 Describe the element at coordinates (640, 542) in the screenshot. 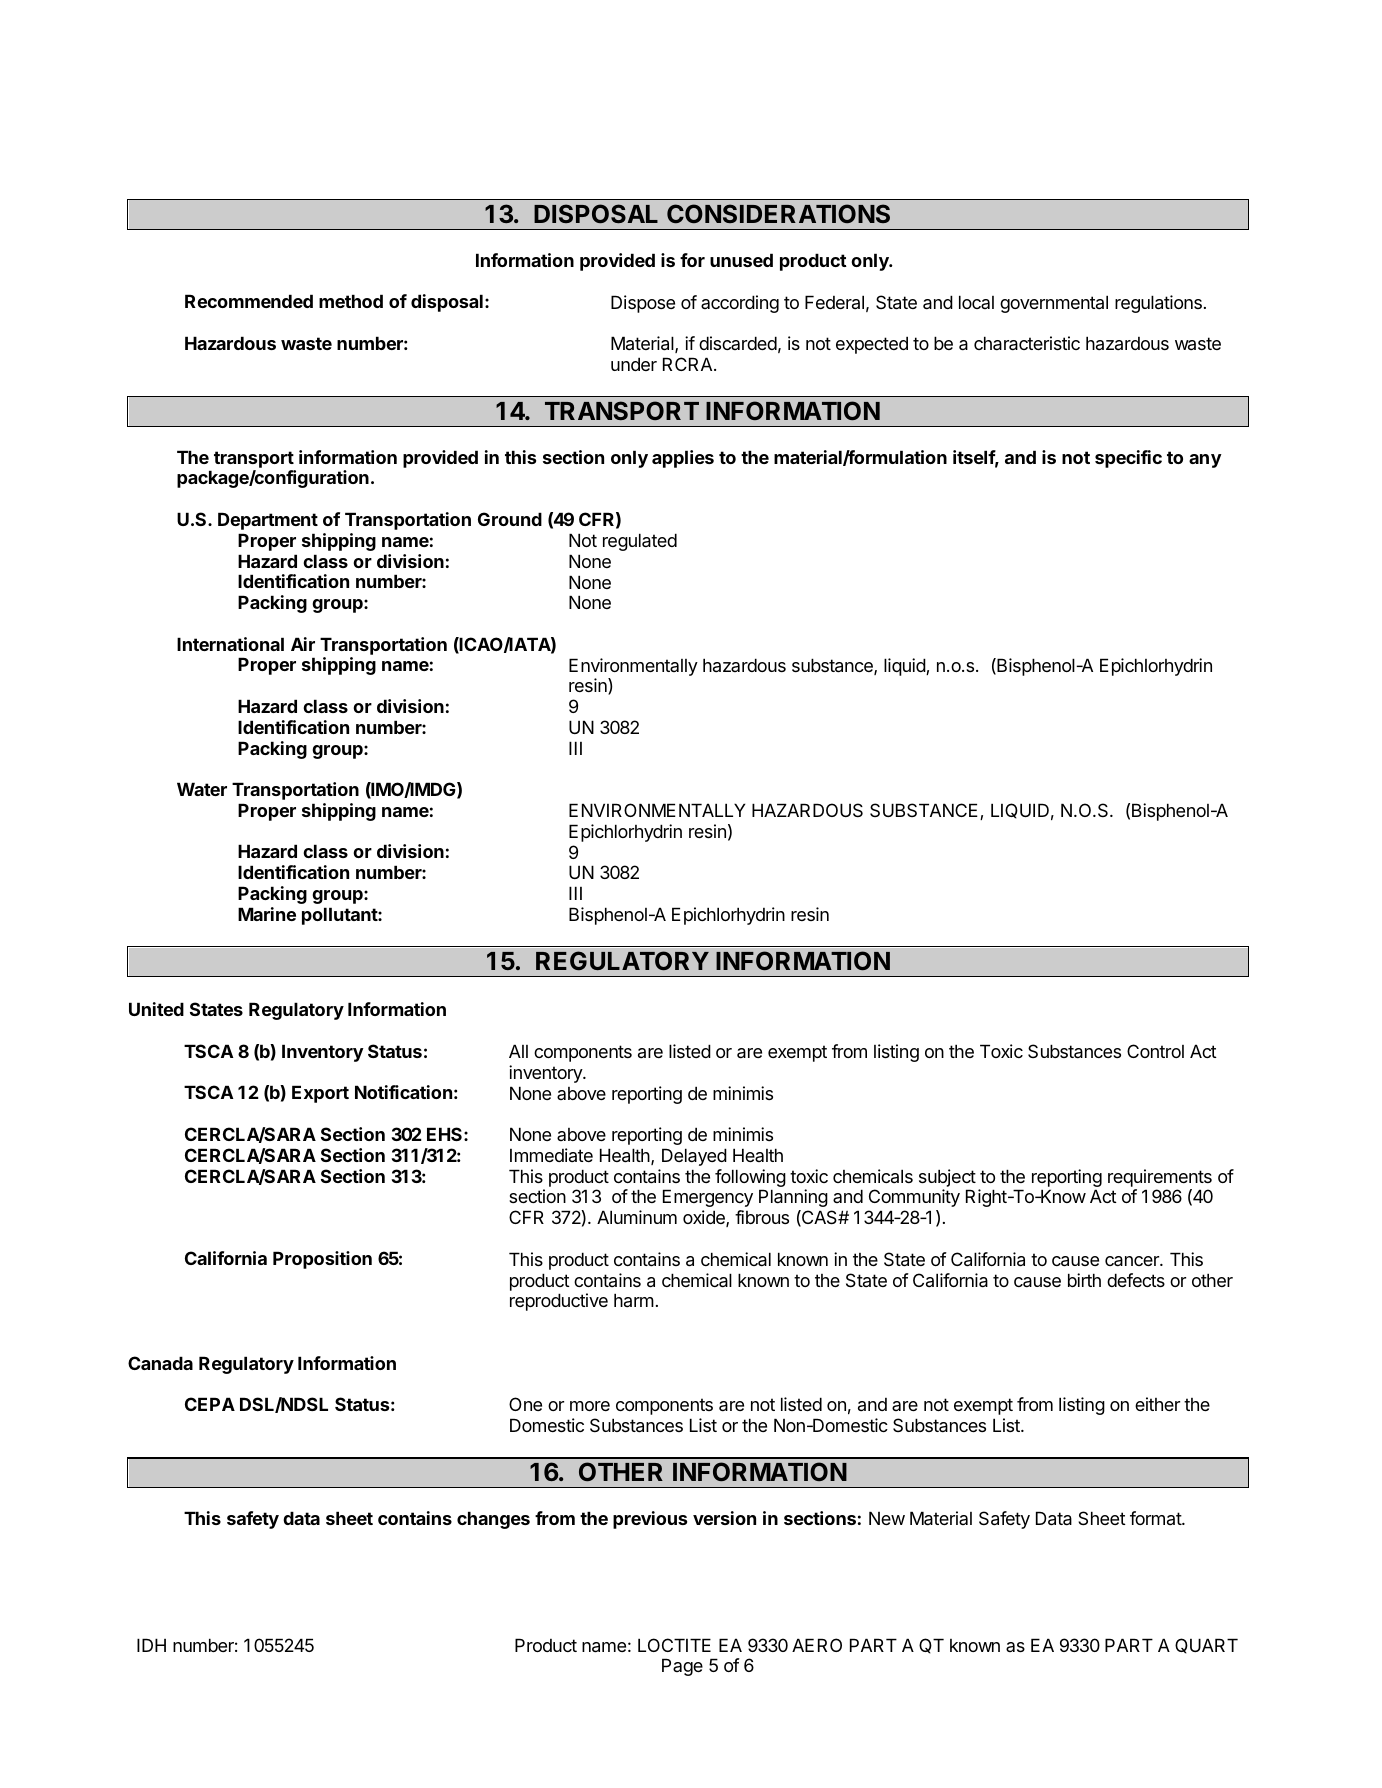

I see `regulated` at that location.
